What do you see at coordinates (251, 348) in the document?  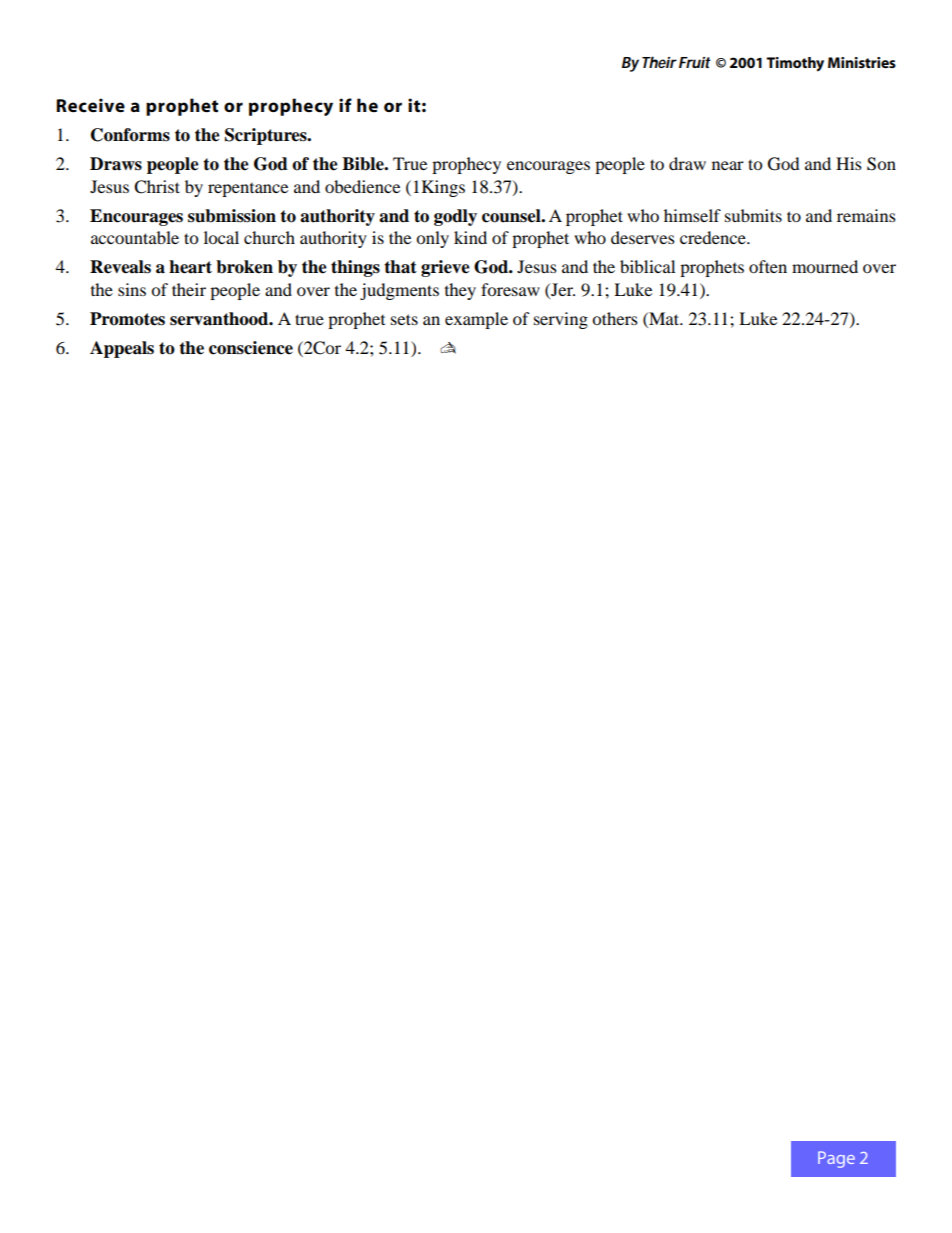 I see `conscience` at bounding box center [251, 348].
